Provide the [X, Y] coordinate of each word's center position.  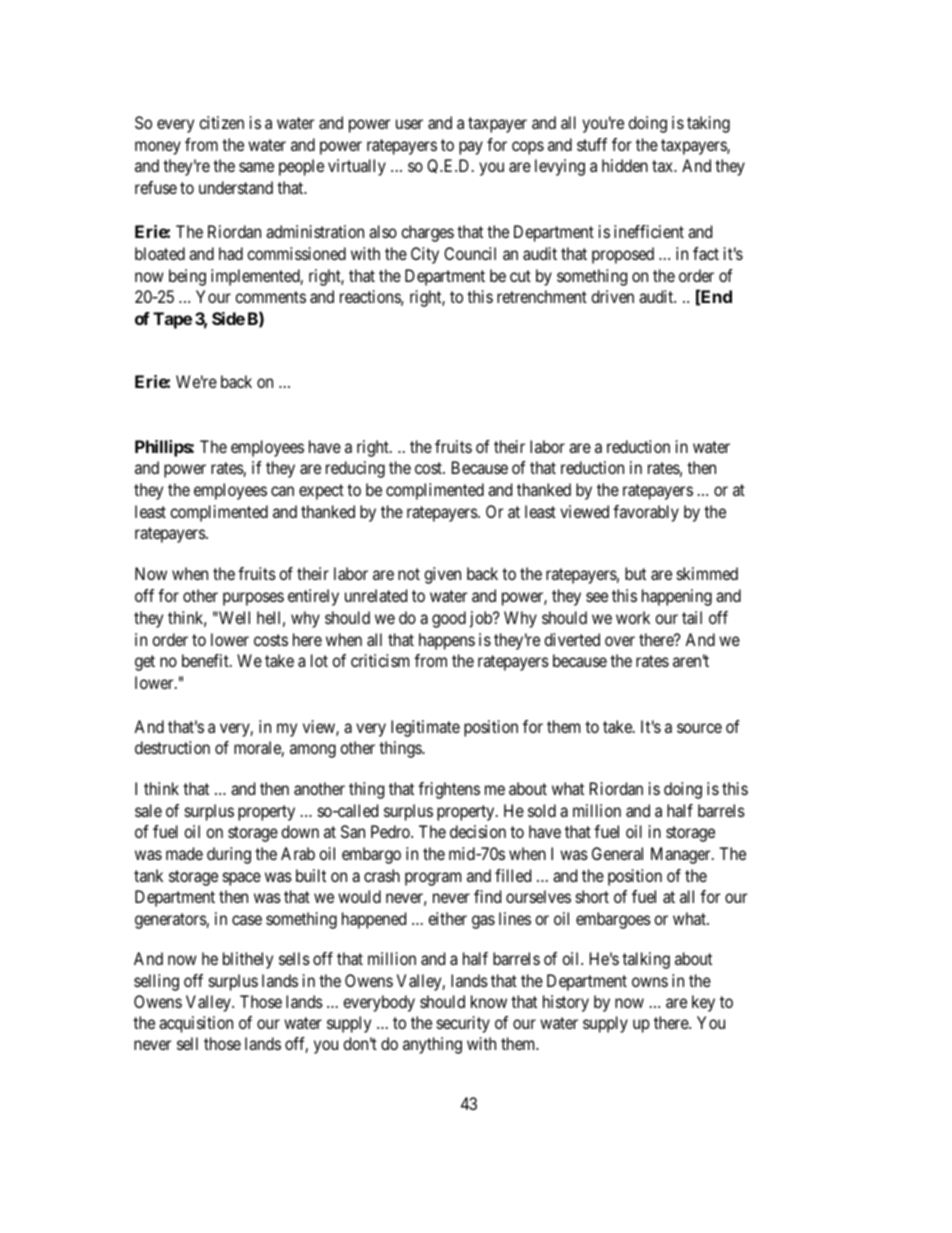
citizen [221, 122]
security [463, 1024]
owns [650, 982]
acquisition [196, 1024]
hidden [625, 165]
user [409, 124]
